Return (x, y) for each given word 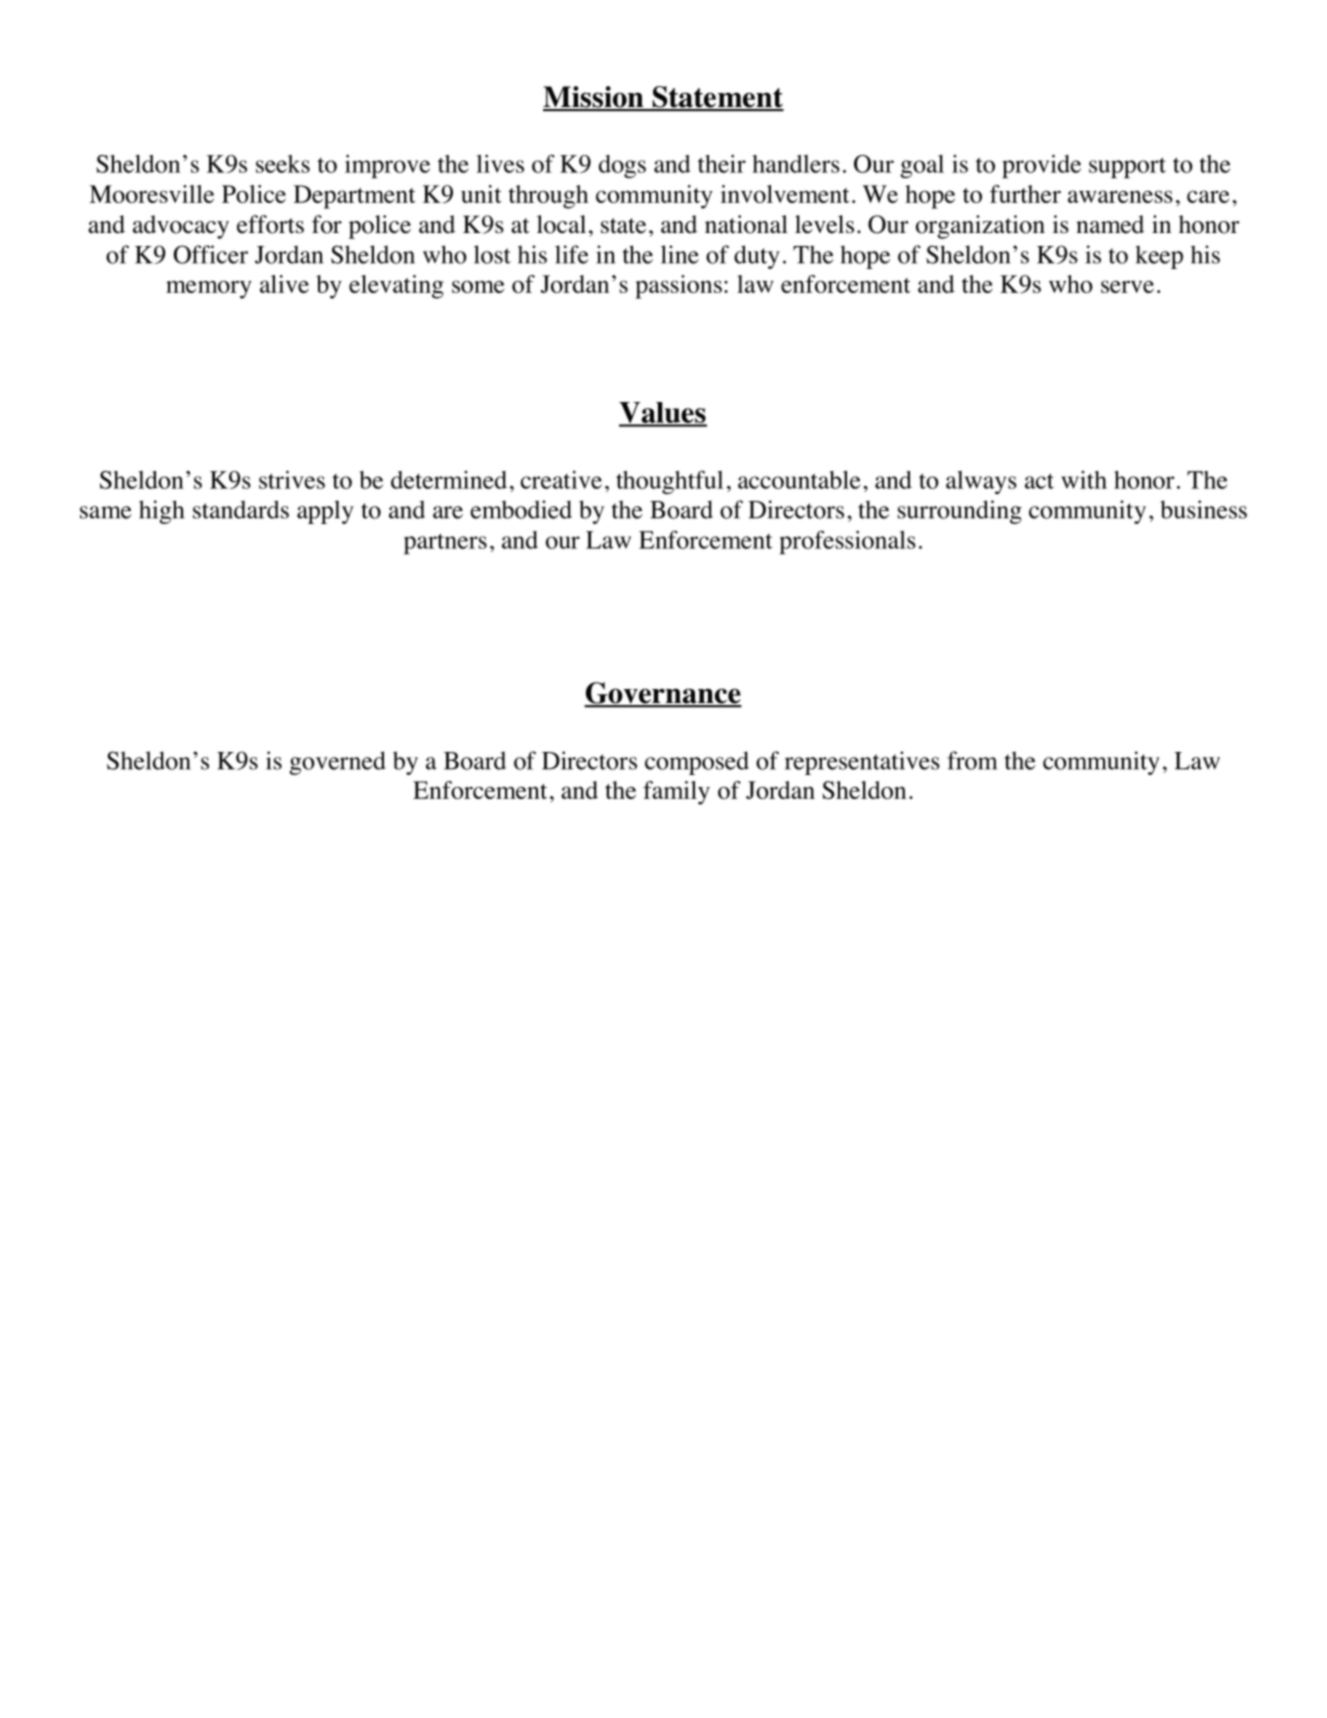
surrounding (960, 512)
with (1084, 480)
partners (445, 543)
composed (697, 763)
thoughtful (669, 482)
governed (337, 763)
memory (209, 290)
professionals (847, 542)
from (972, 760)
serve (1127, 286)
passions (678, 287)
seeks (283, 164)
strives (292, 479)
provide (1041, 166)
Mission (594, 98)
